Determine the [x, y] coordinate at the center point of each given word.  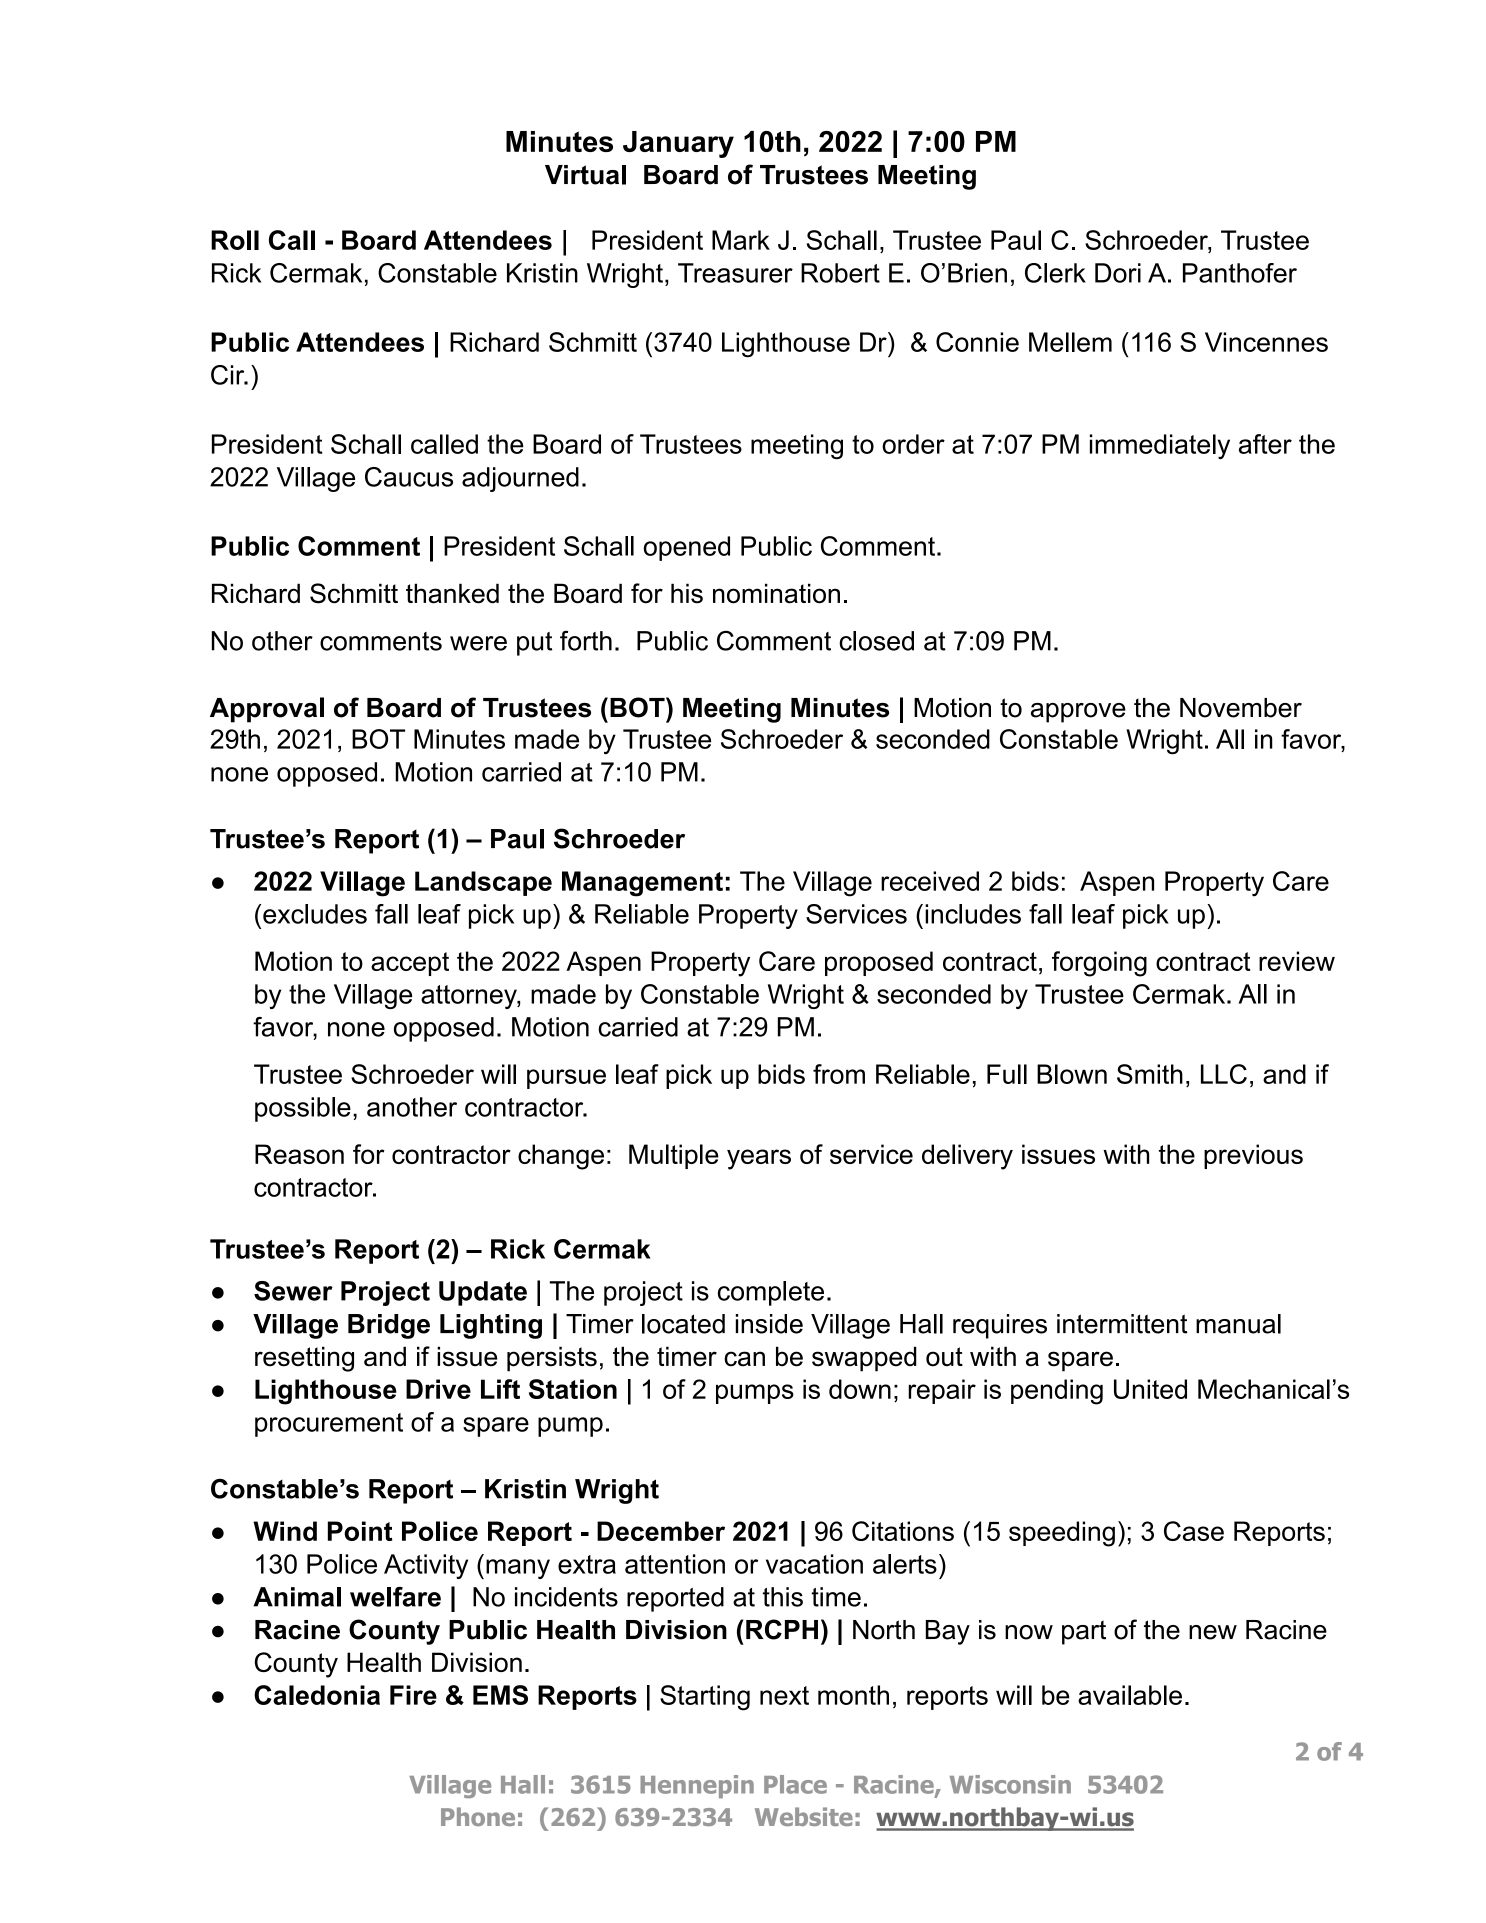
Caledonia [317, 1695]
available [1130, 1695]
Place [795, 1784]
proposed [879, 963]
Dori [1118, 273]
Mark [741, 240]
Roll [235, 240]
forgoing [1099, 964]
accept [410, 964]
